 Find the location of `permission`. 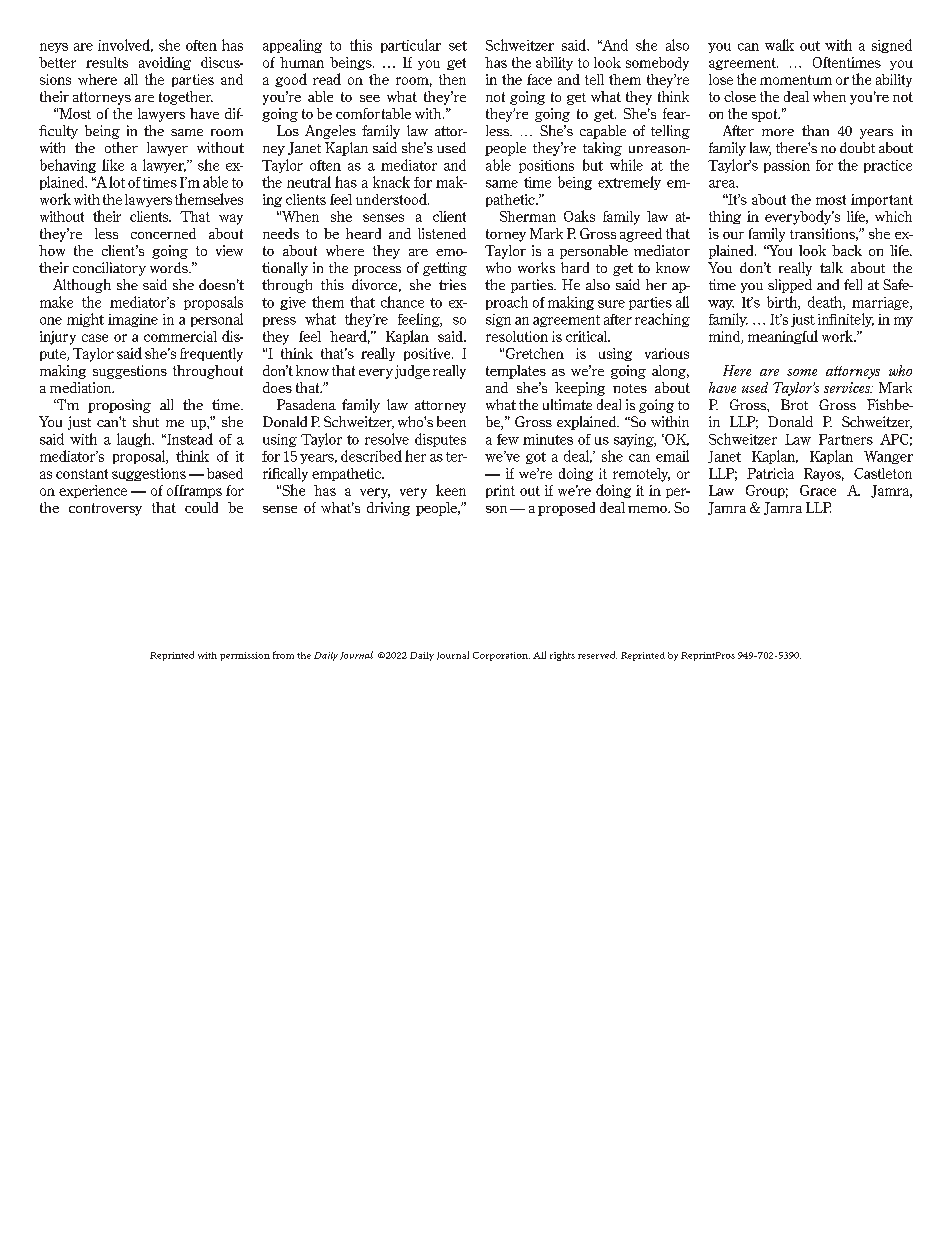

permission is located at coordinates (245, 656).
